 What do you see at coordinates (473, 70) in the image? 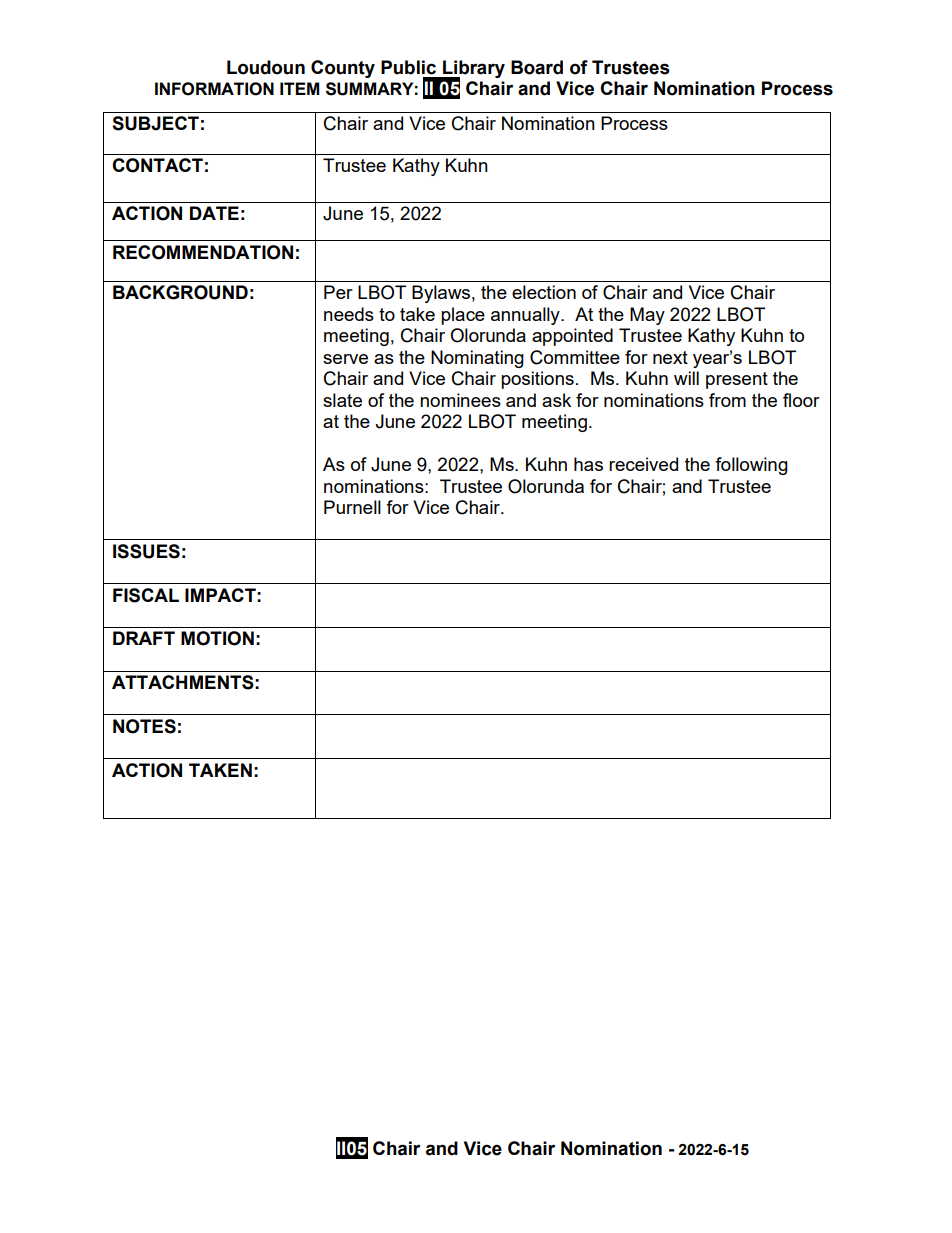
I see `Library` at bounding box center [473, 70].
